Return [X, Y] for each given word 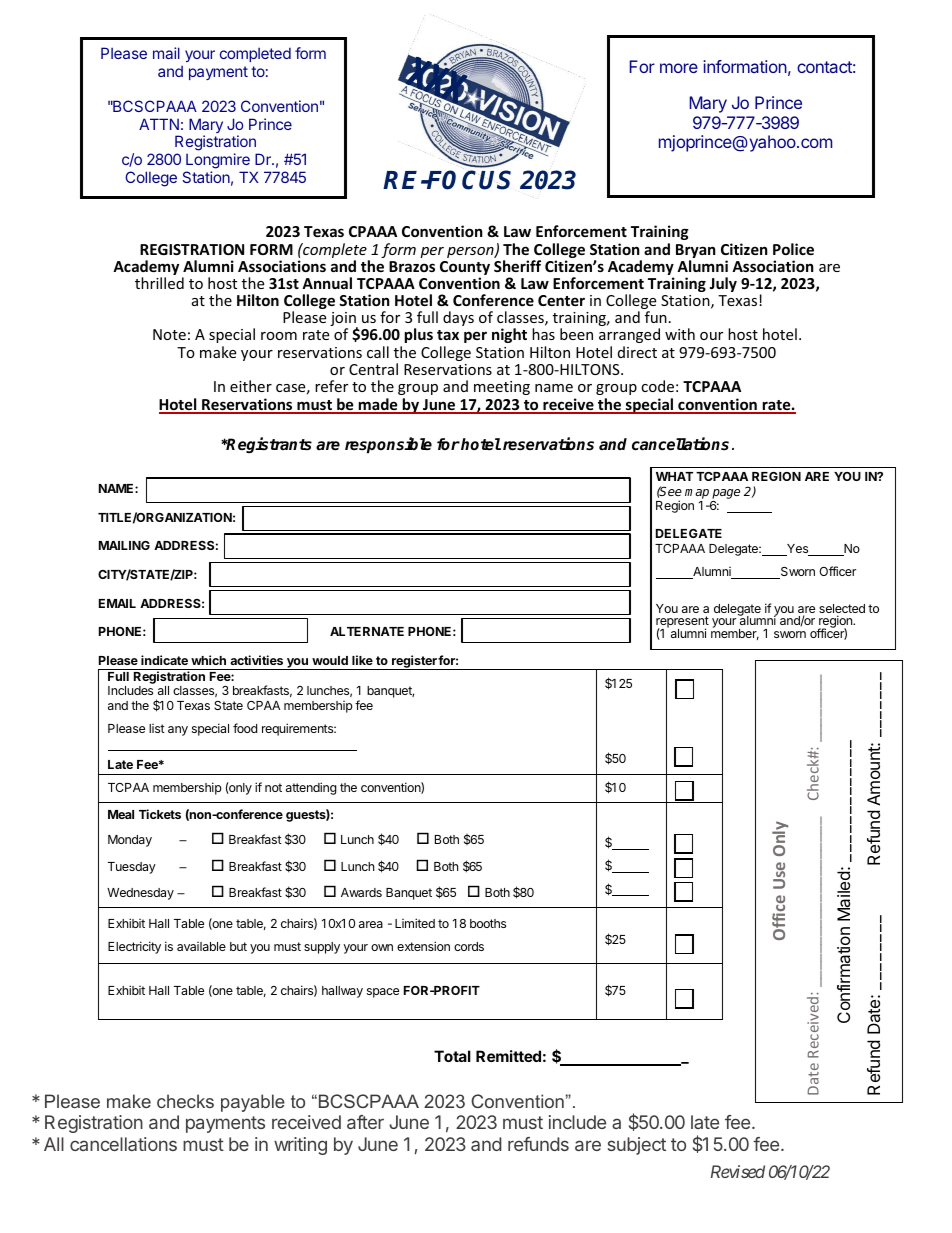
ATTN [159, 124]
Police [793, 249]
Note [169, 334]
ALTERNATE [367, 631]
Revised [738, 1171]
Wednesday [140, 894]
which [208, 660]
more [679, 68]
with [680, 334]
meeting [502, 388]
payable [253, 1103]
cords [469, 946]
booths [488, 923]
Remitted [508, 1056]
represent [682, 623]
